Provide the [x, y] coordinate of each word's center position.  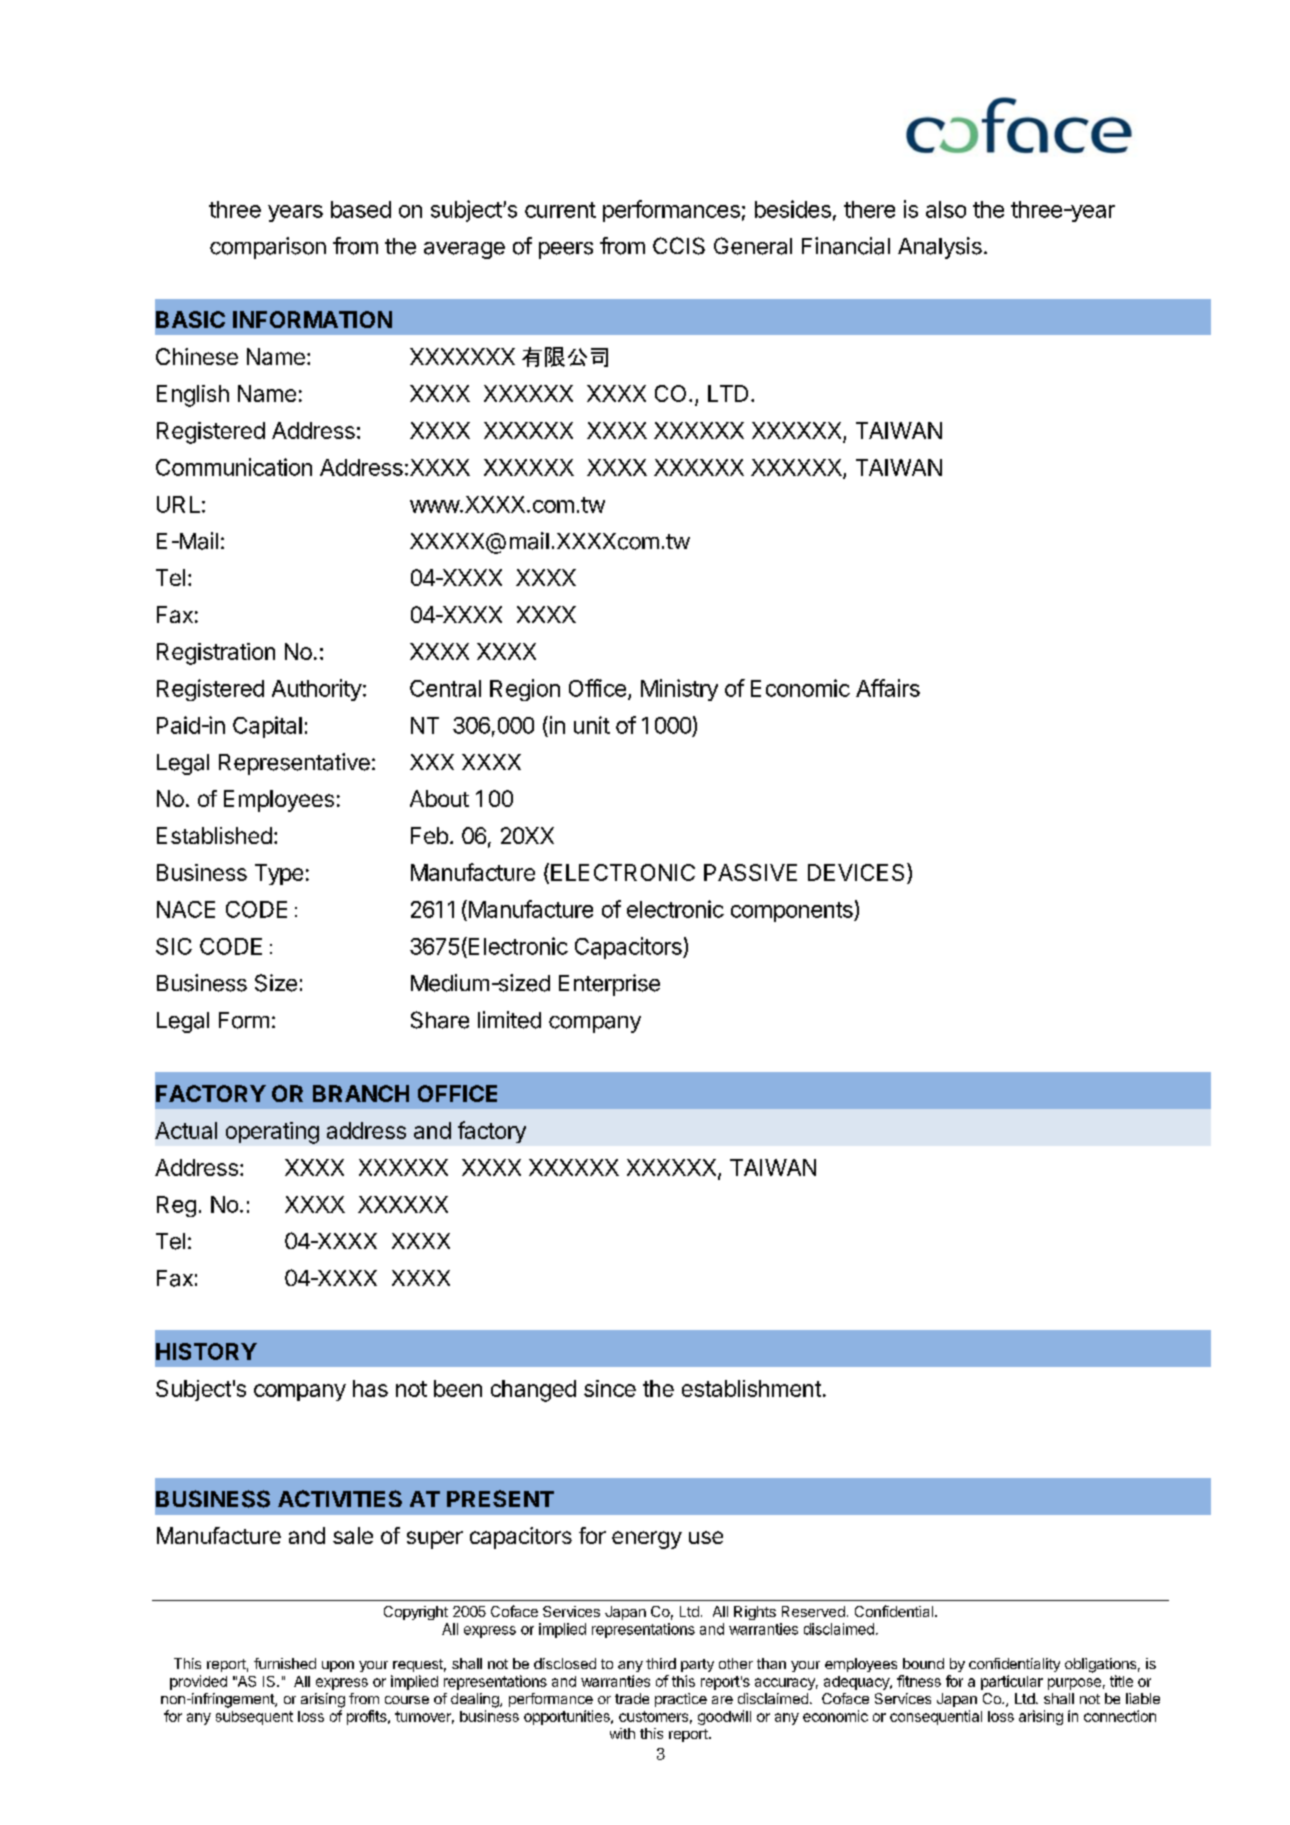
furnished [285, 1663]
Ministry [679, 690]
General [753, 246]
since [610, 1388]
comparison [268, 248]
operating [272, 1133]
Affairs [888, 688]
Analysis [940, 248]
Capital [267, 727]
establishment [751, 1388]
